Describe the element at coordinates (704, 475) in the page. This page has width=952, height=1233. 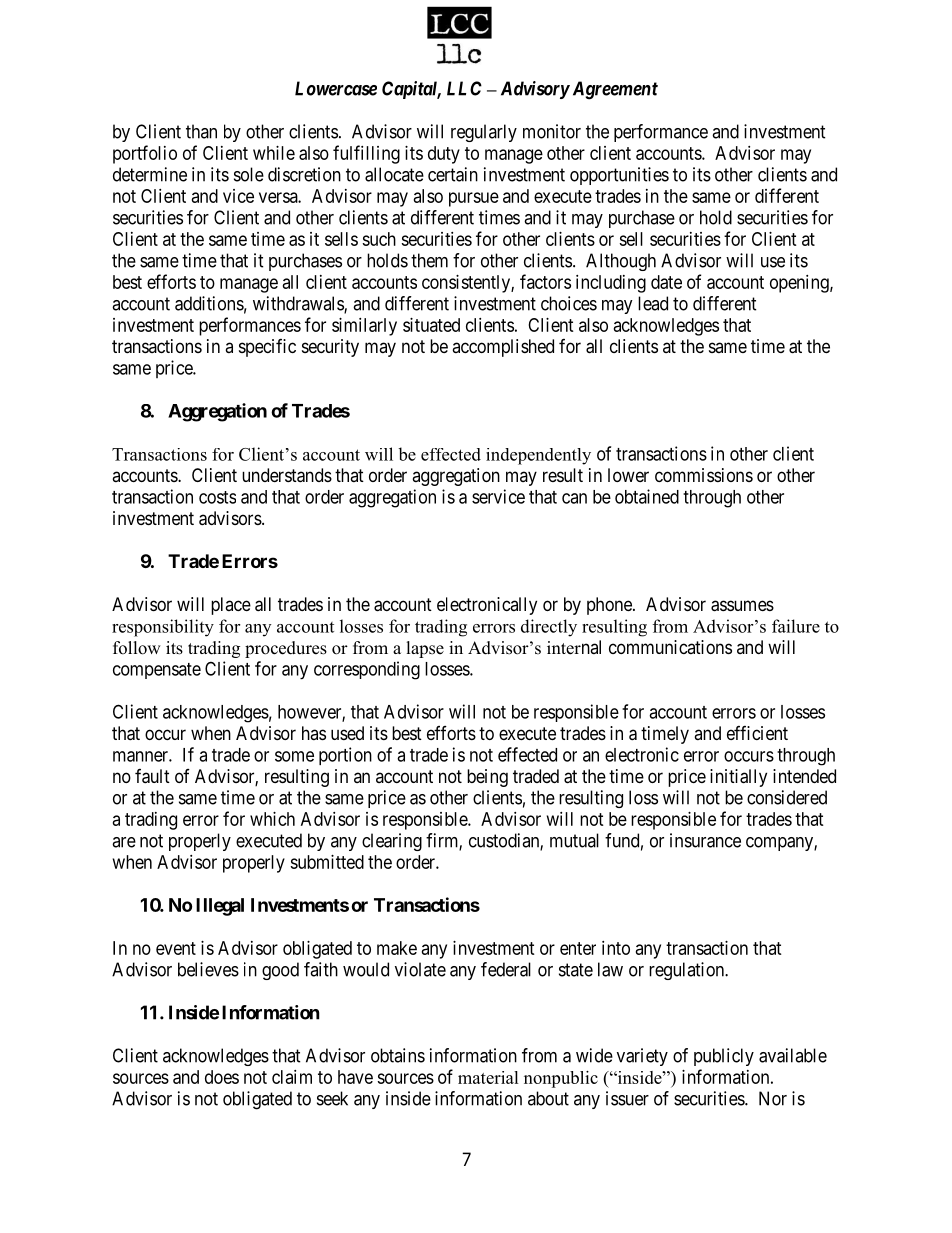
I see `commissions` at that location.
